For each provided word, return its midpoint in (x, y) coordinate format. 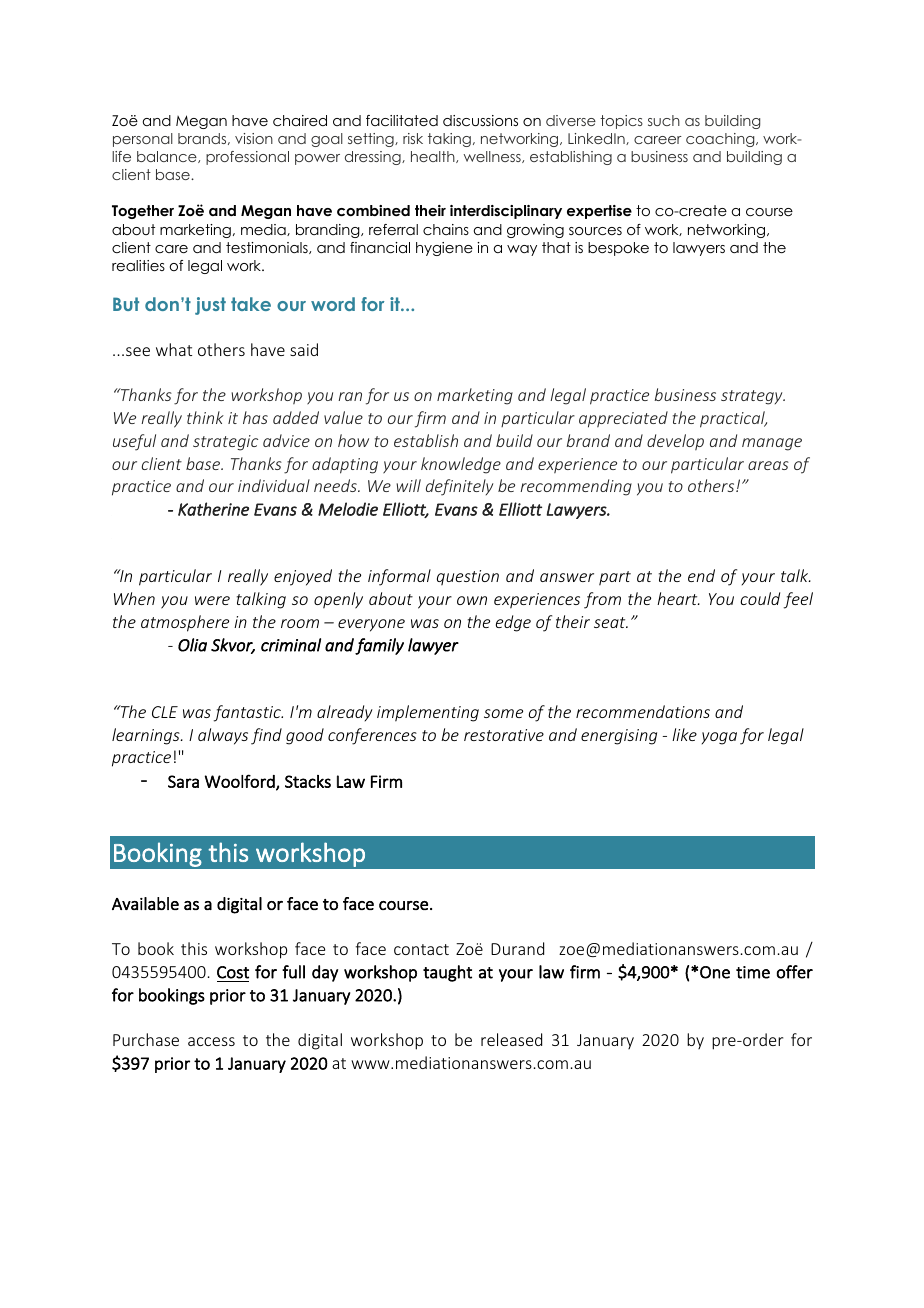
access (211, 1041)
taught (447, 973)
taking (449, 140)
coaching (721, 140)
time (753, 972)
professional (247, 158)
